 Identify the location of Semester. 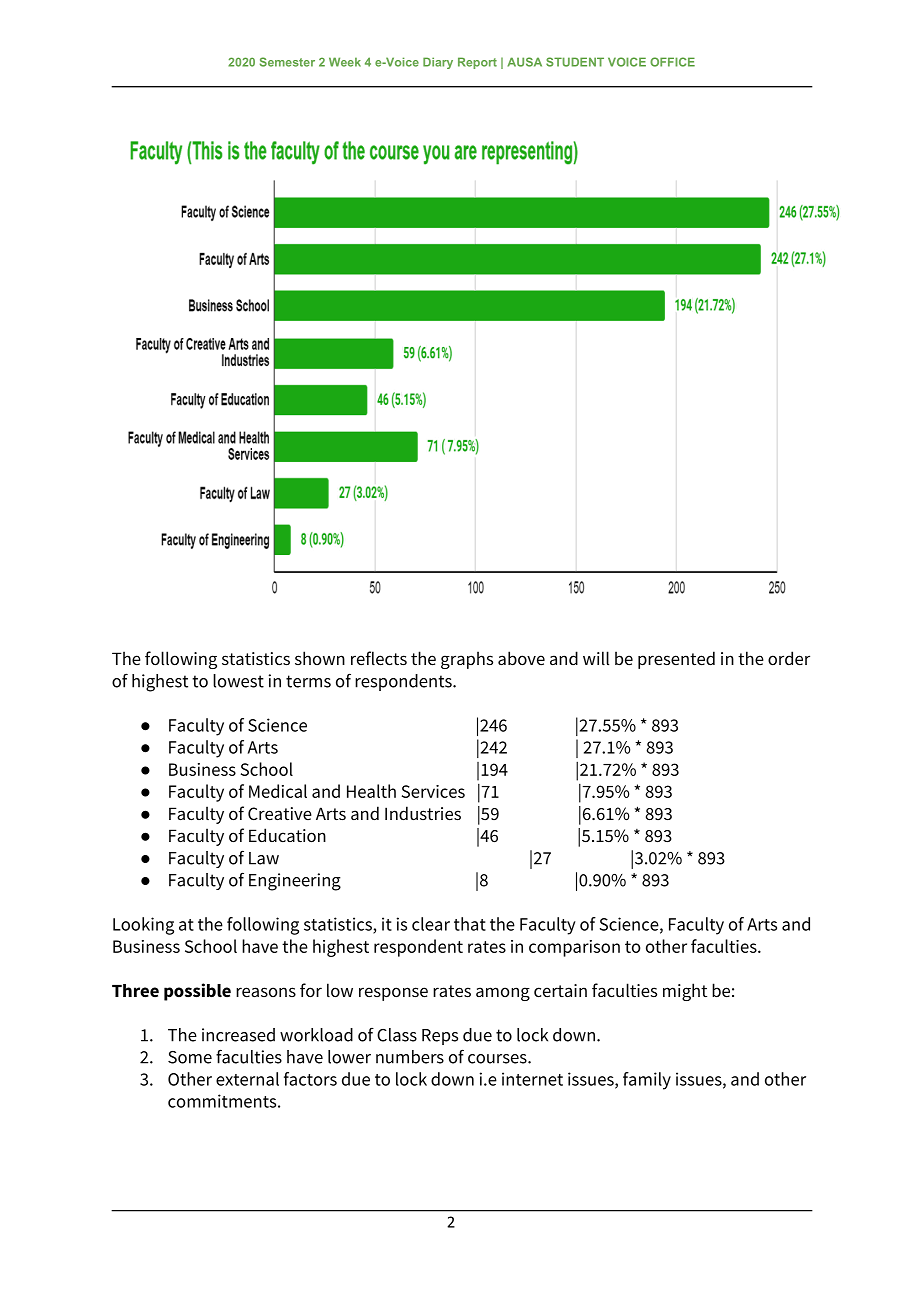
(287, 62).
